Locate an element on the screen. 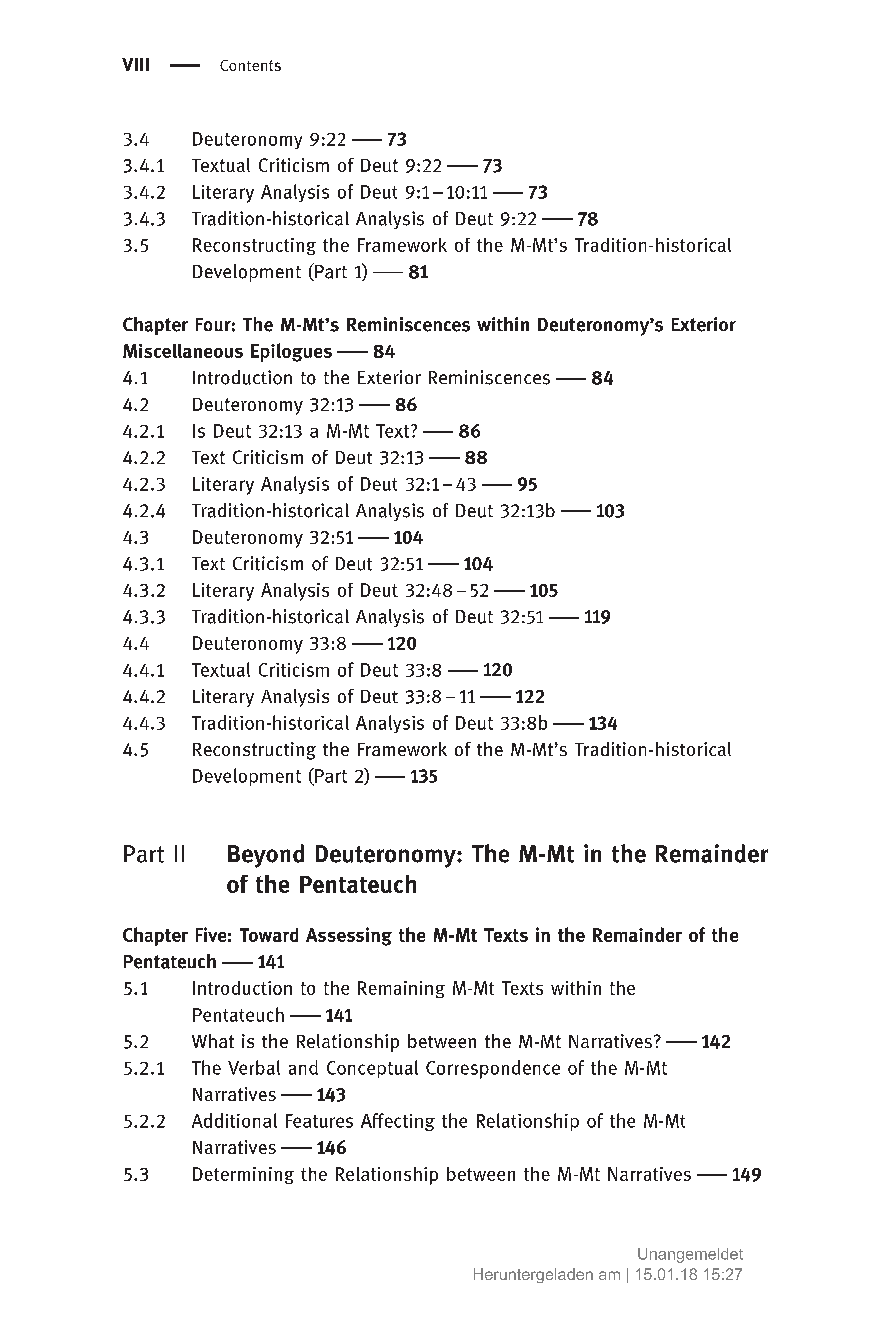 This screenshot has width=896, height=1331. Additional is located at coordinates (234, 1120).
